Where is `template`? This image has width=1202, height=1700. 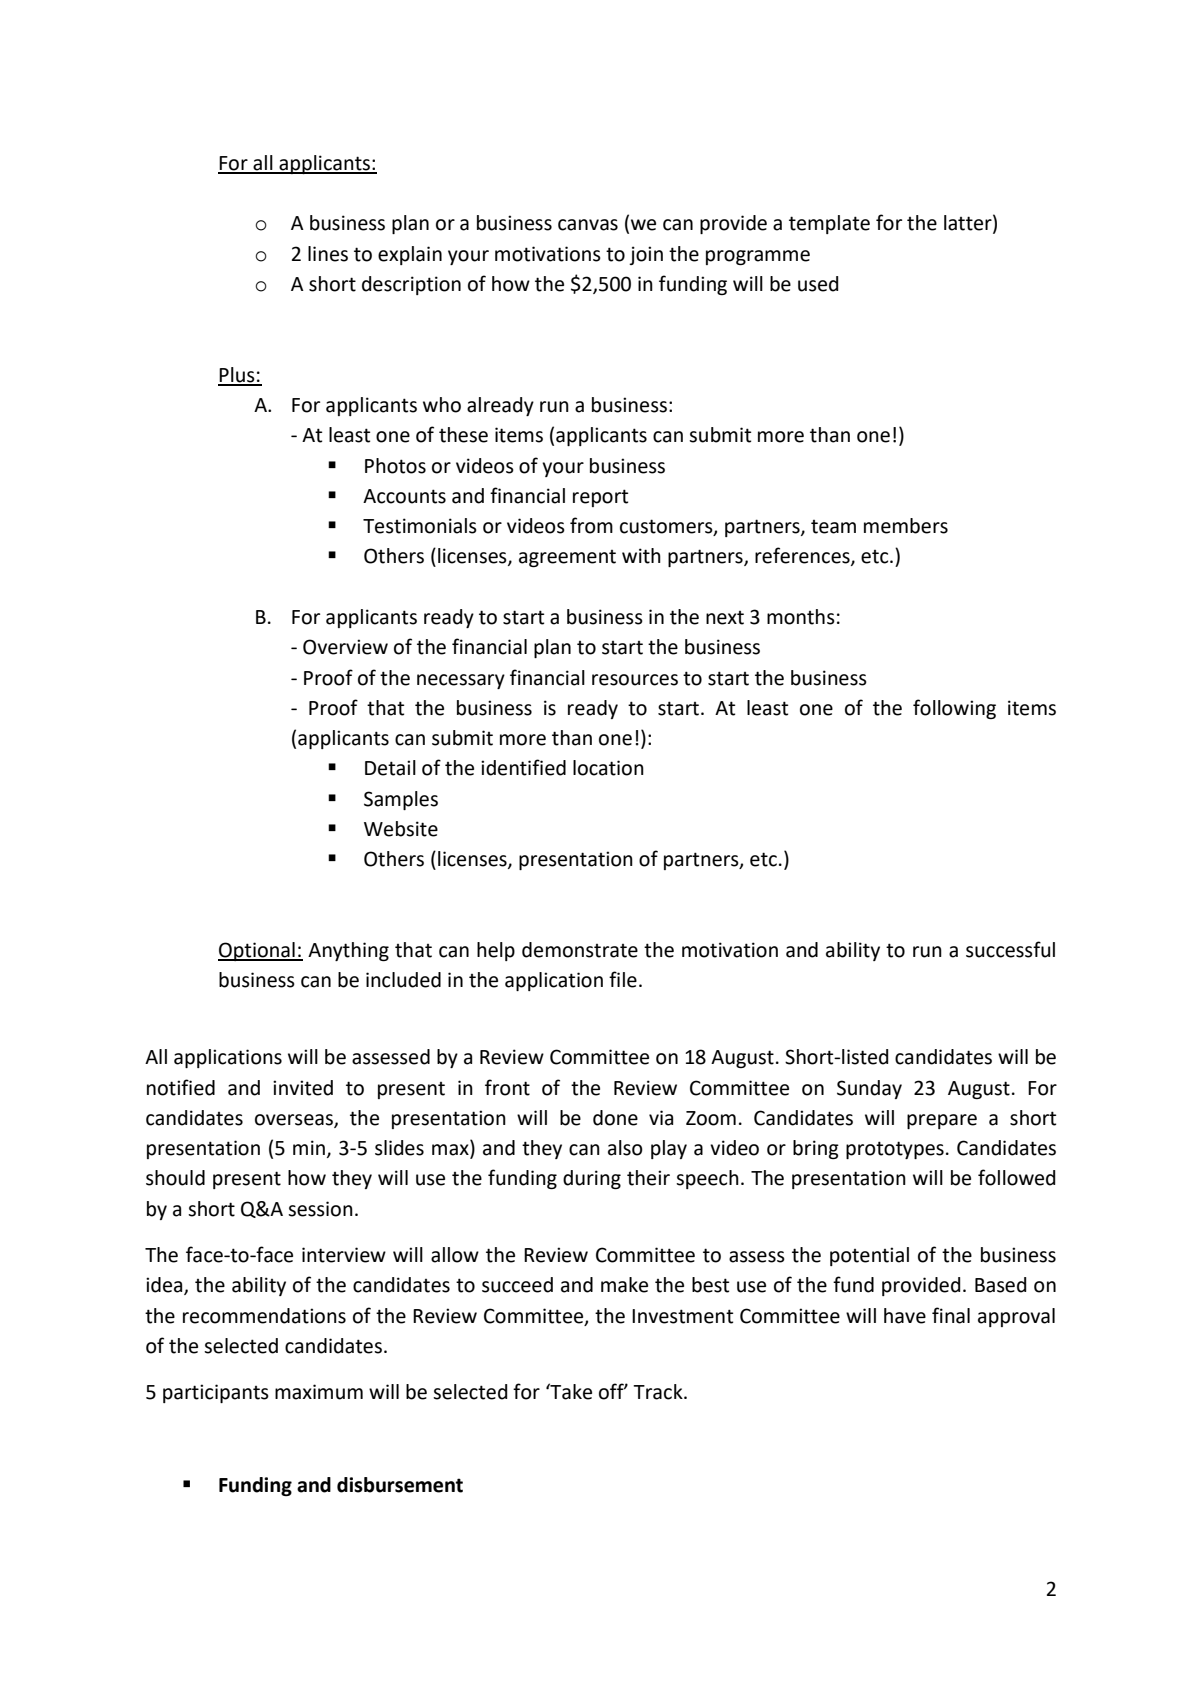
template is located at coordinates (829, 224).
